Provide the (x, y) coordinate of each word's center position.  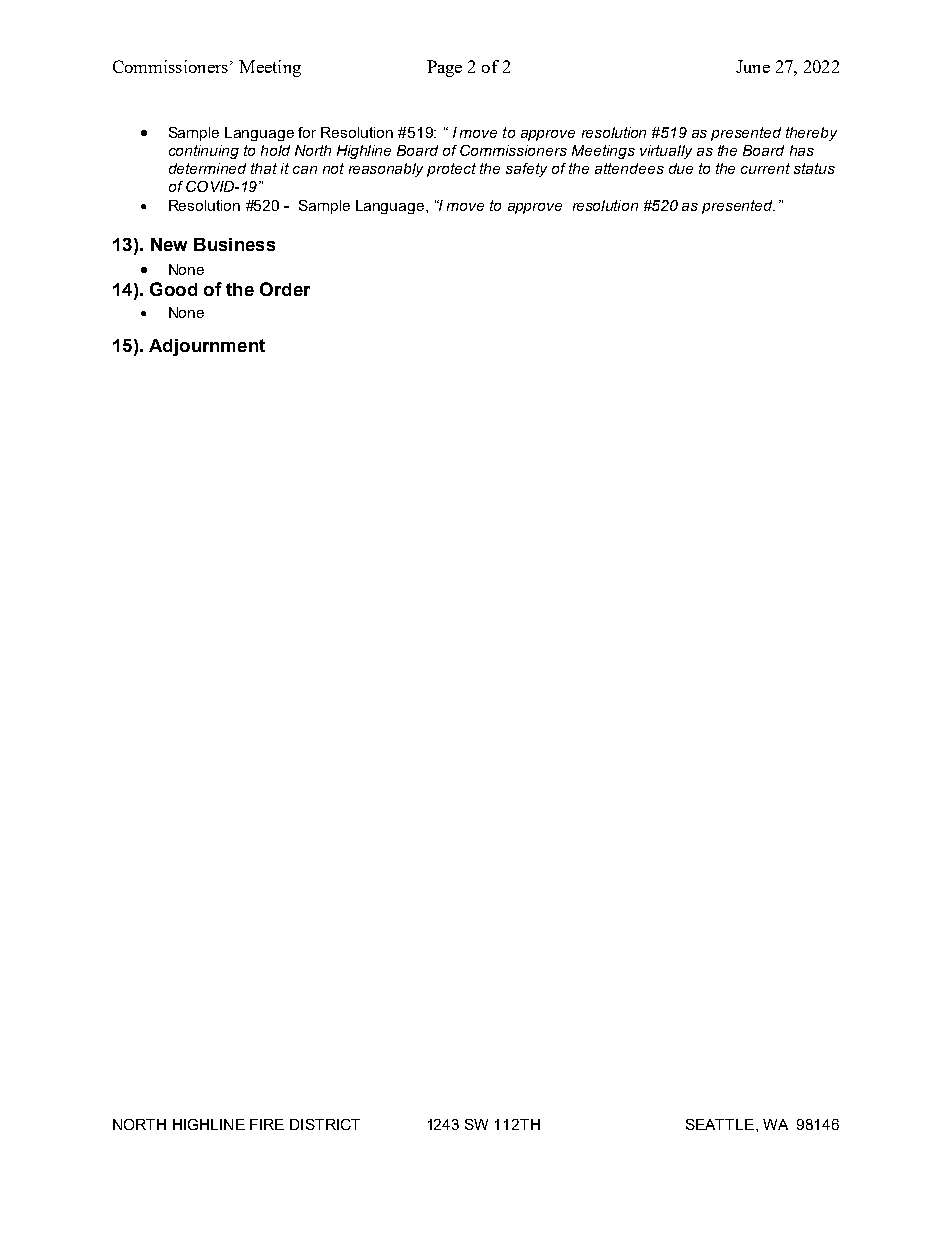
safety (526, 170)
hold (275, 150)
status (814, 168)
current (765, 168)
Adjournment (207, 347)
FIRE (267, 1124)
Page (444, 68)
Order (285, 289)
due (681, 168)
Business (234, 244)
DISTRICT (325, 1124)
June (753, 66)
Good (173, 289)
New (169, 244)
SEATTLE (720, 1124)
